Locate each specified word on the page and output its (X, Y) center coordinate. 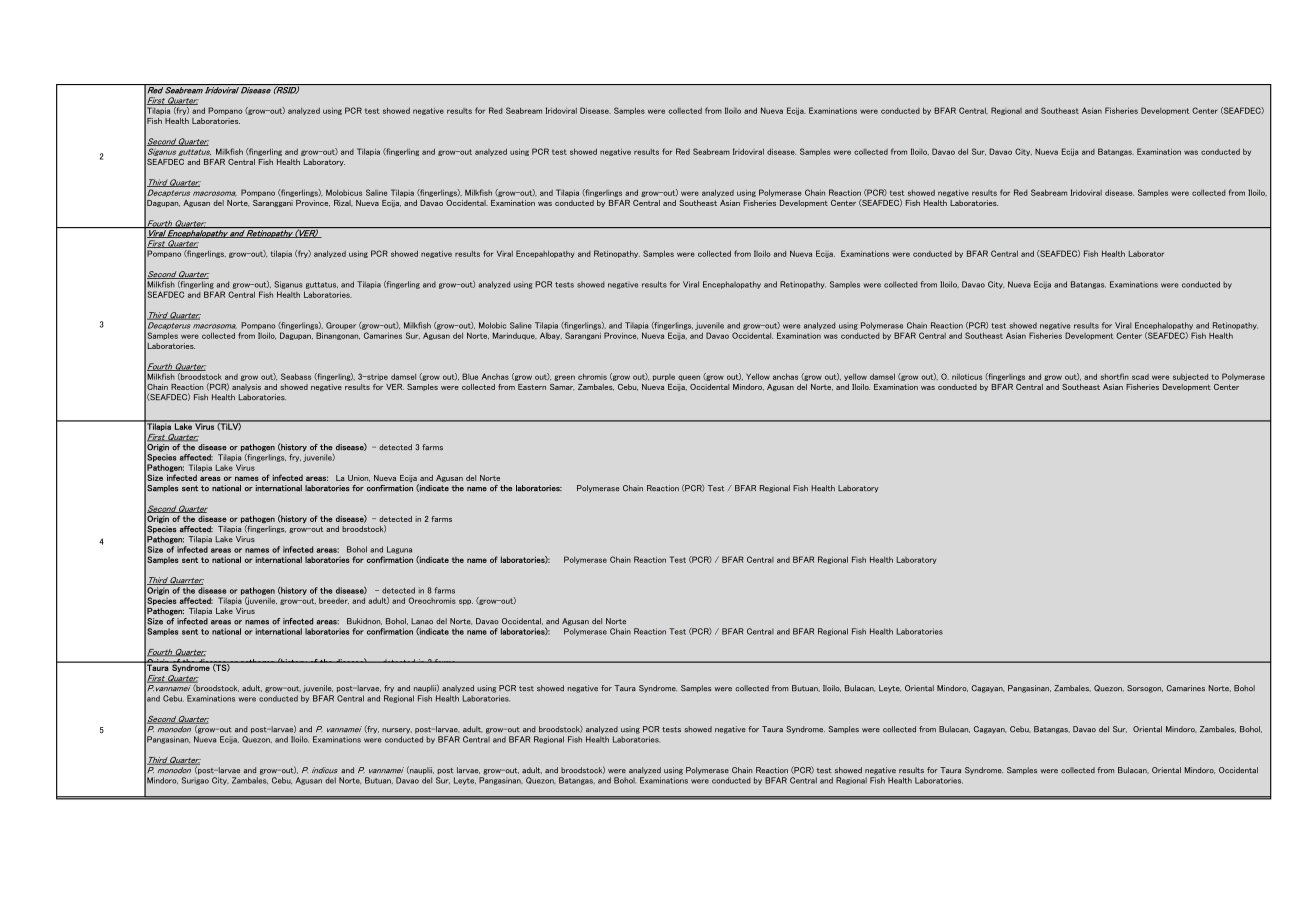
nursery (397, 731)
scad (1140, 377)
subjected (1190, 377)
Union (359, 478)
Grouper (341, 326)
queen (689, 378)
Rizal (343, 203)
